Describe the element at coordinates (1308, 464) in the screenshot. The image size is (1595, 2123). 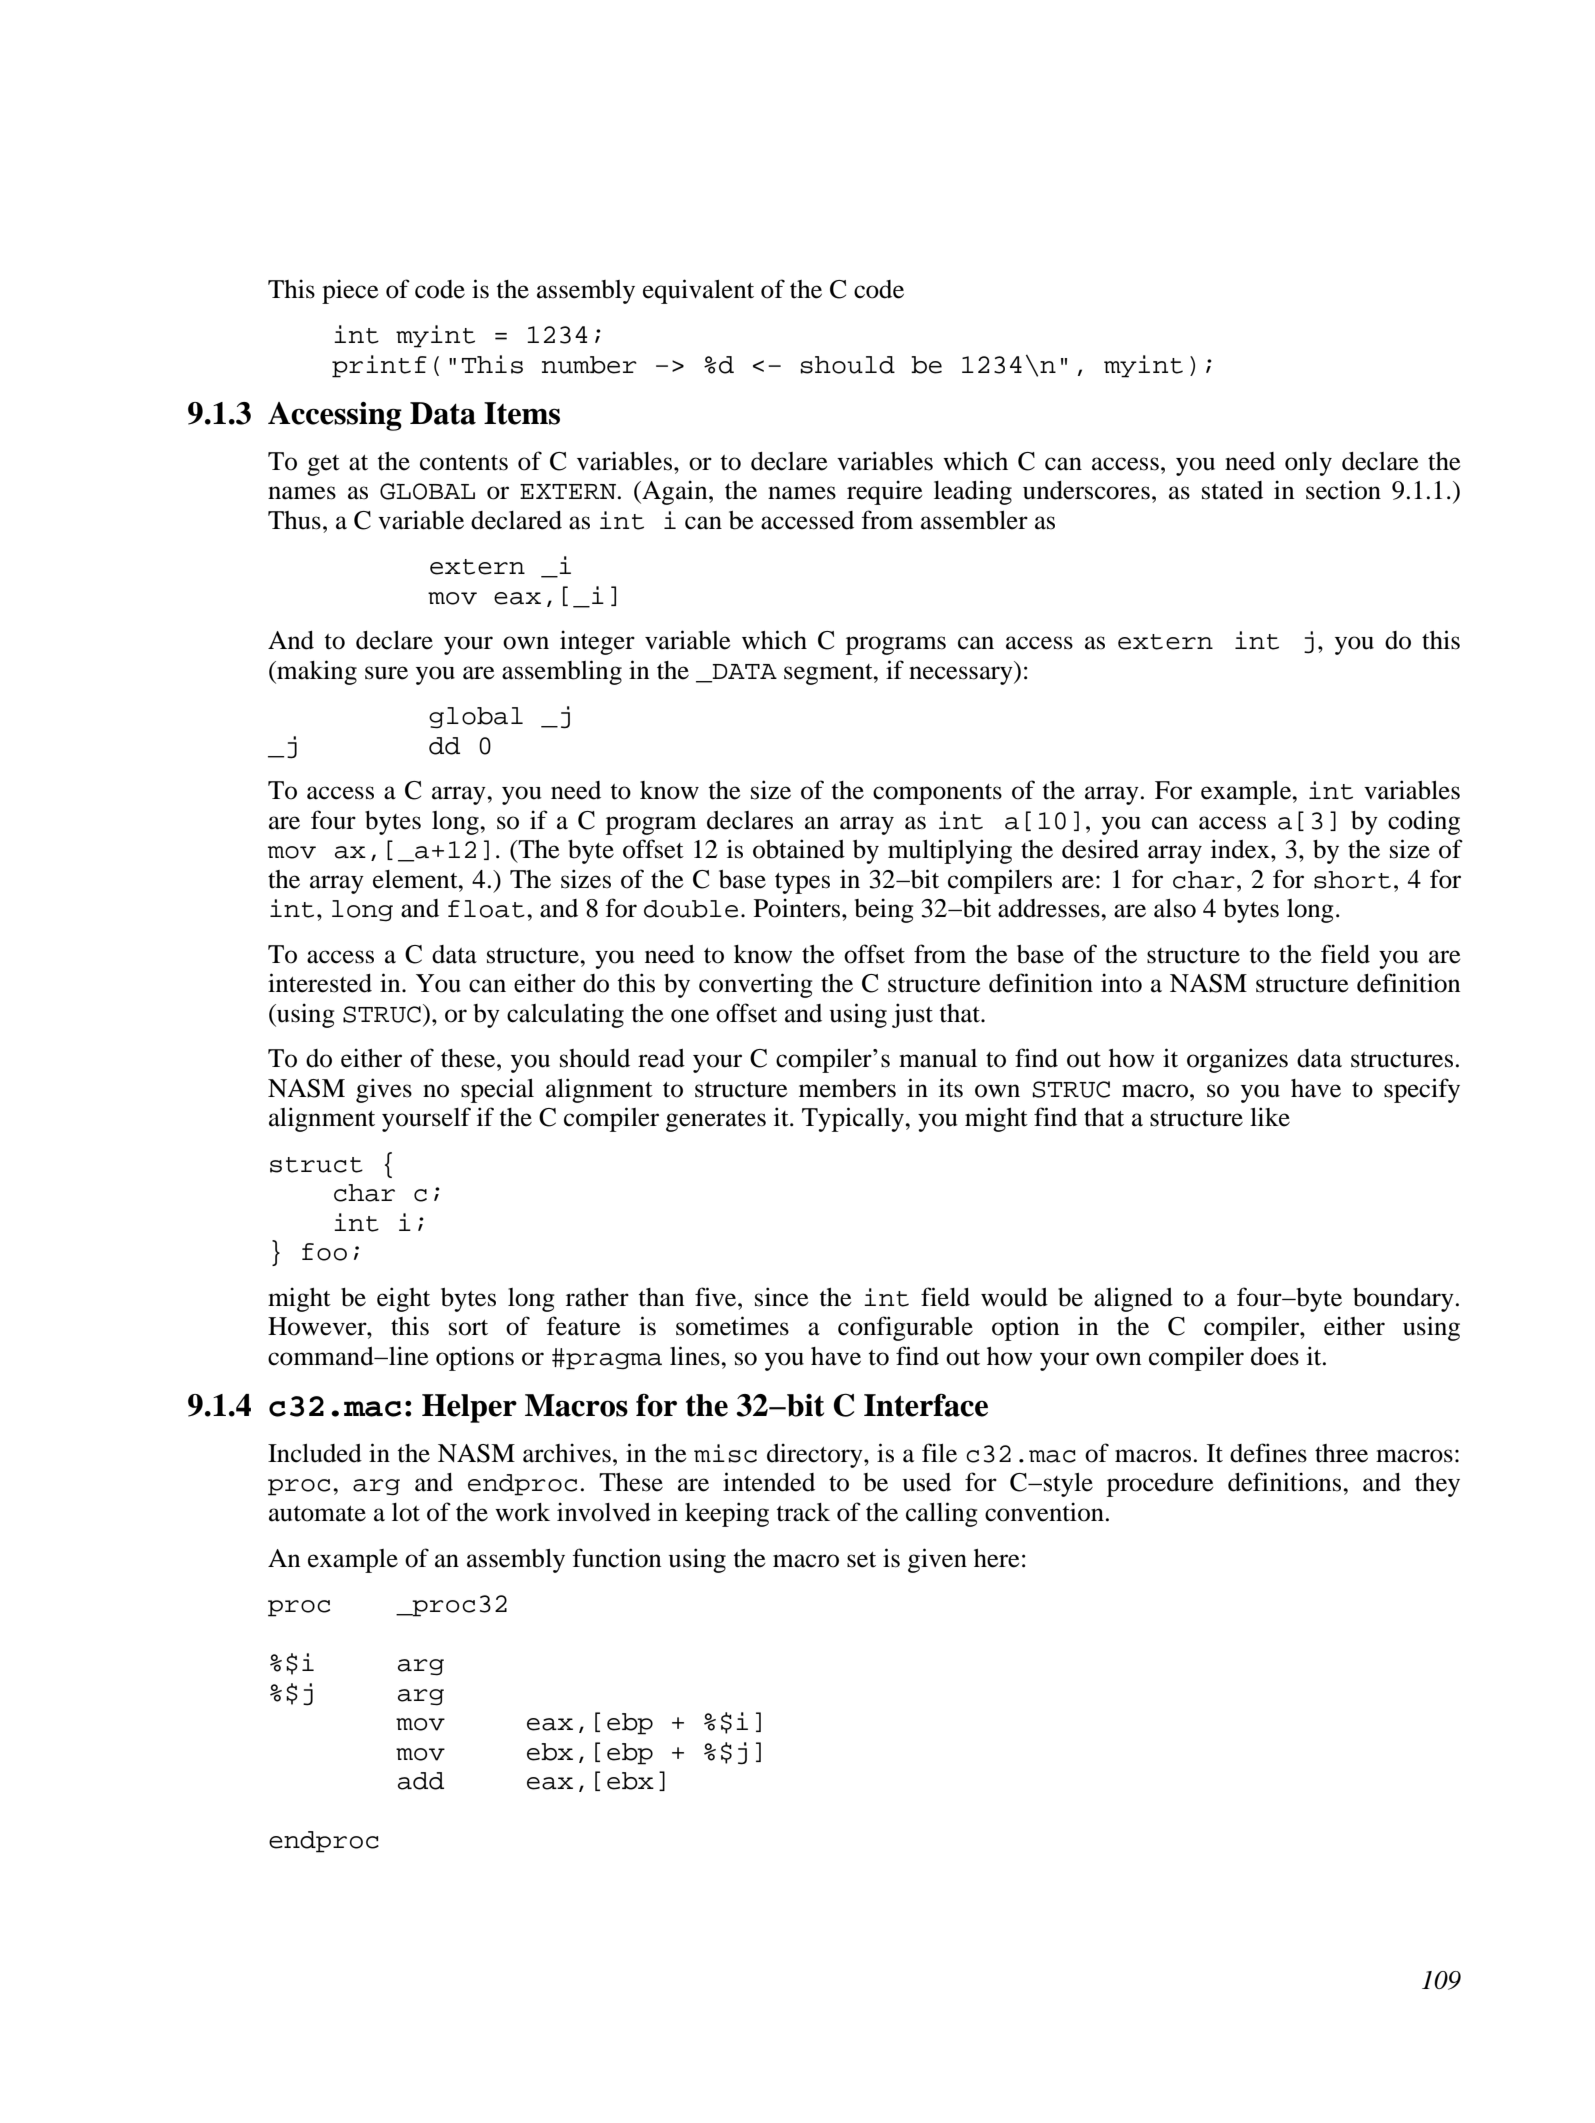
I see `only` at that location.
